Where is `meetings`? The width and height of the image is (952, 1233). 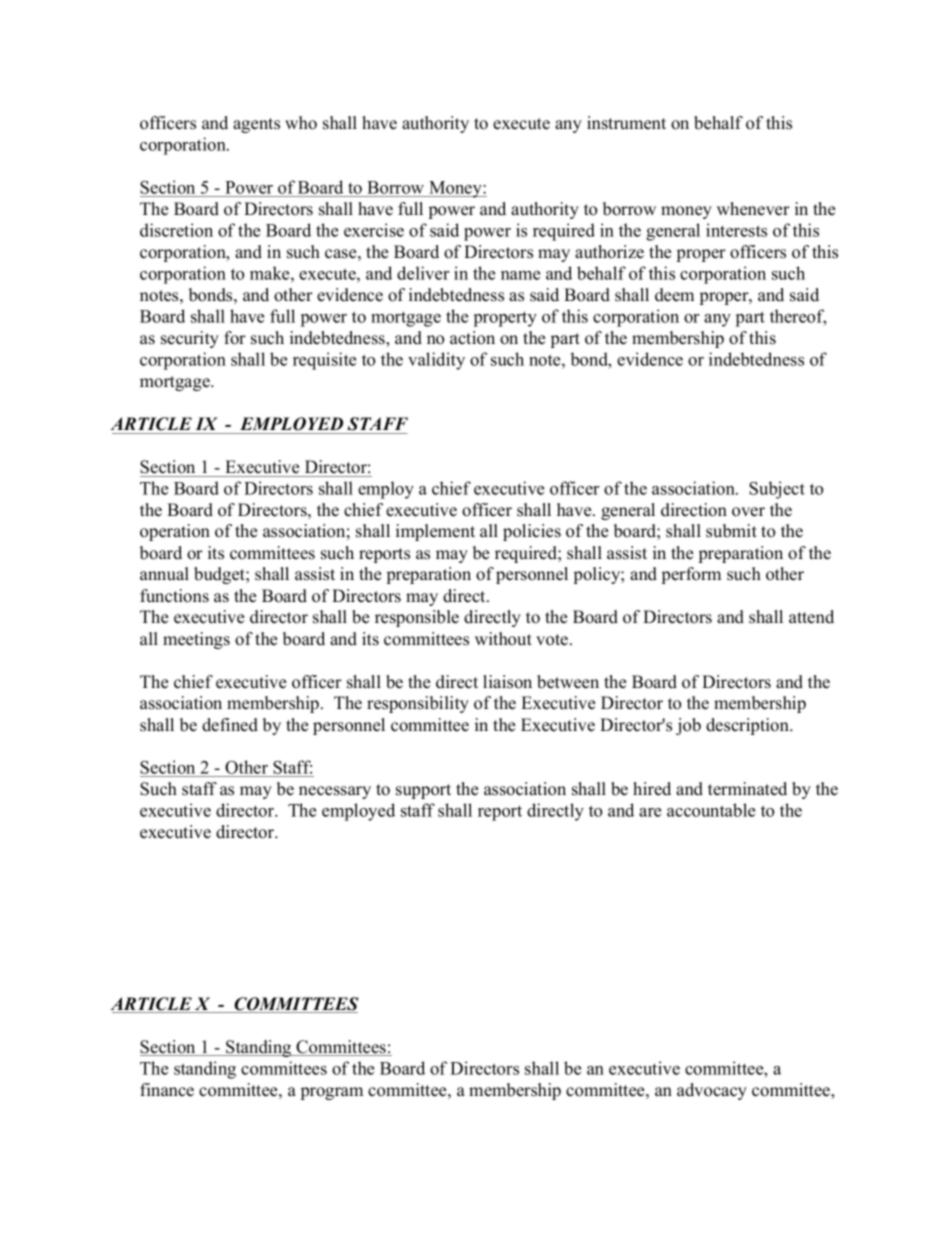
meetings is located at coordinates (196, 640).
